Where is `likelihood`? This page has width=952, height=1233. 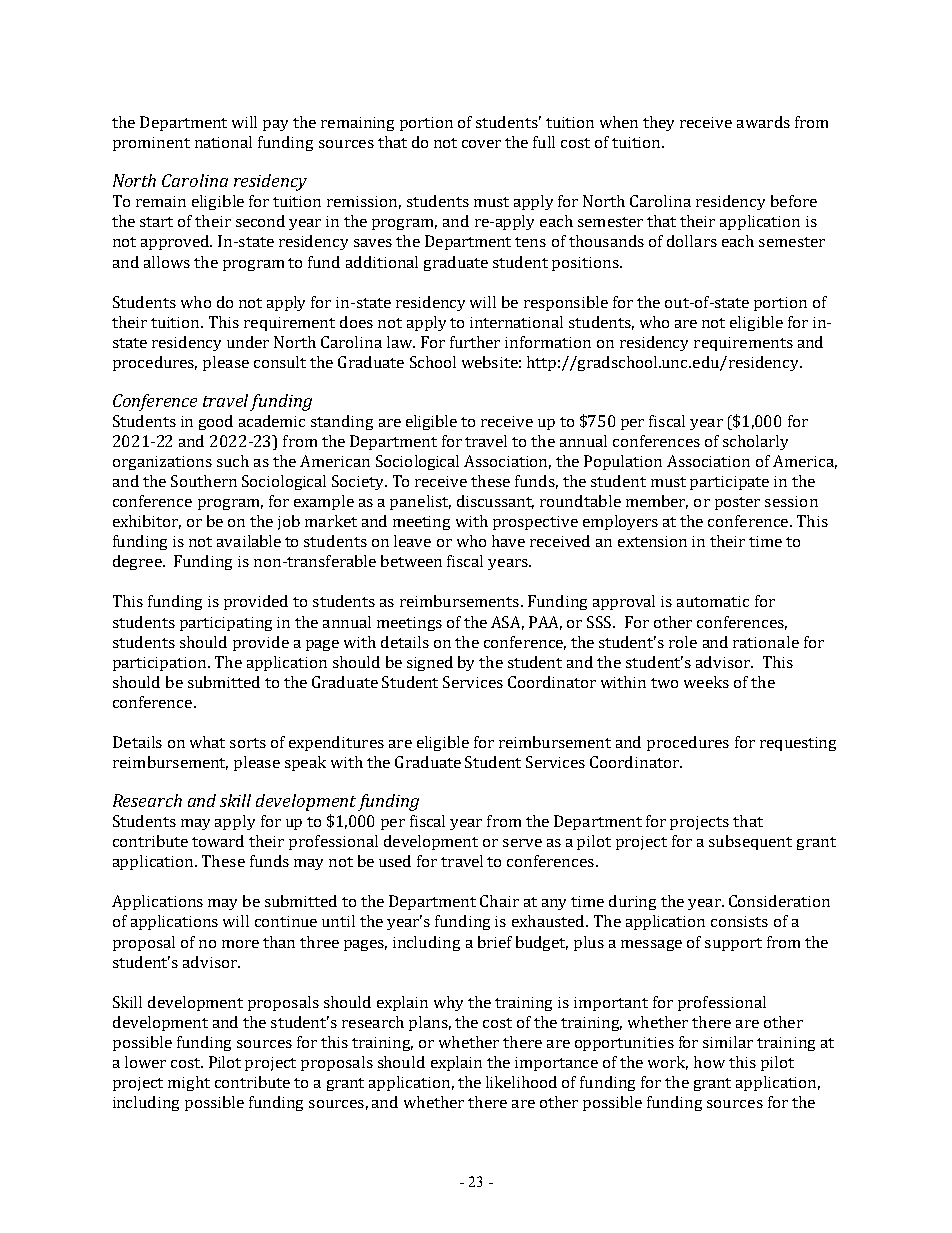 likelihood is located at coordinates (521, 1082).
